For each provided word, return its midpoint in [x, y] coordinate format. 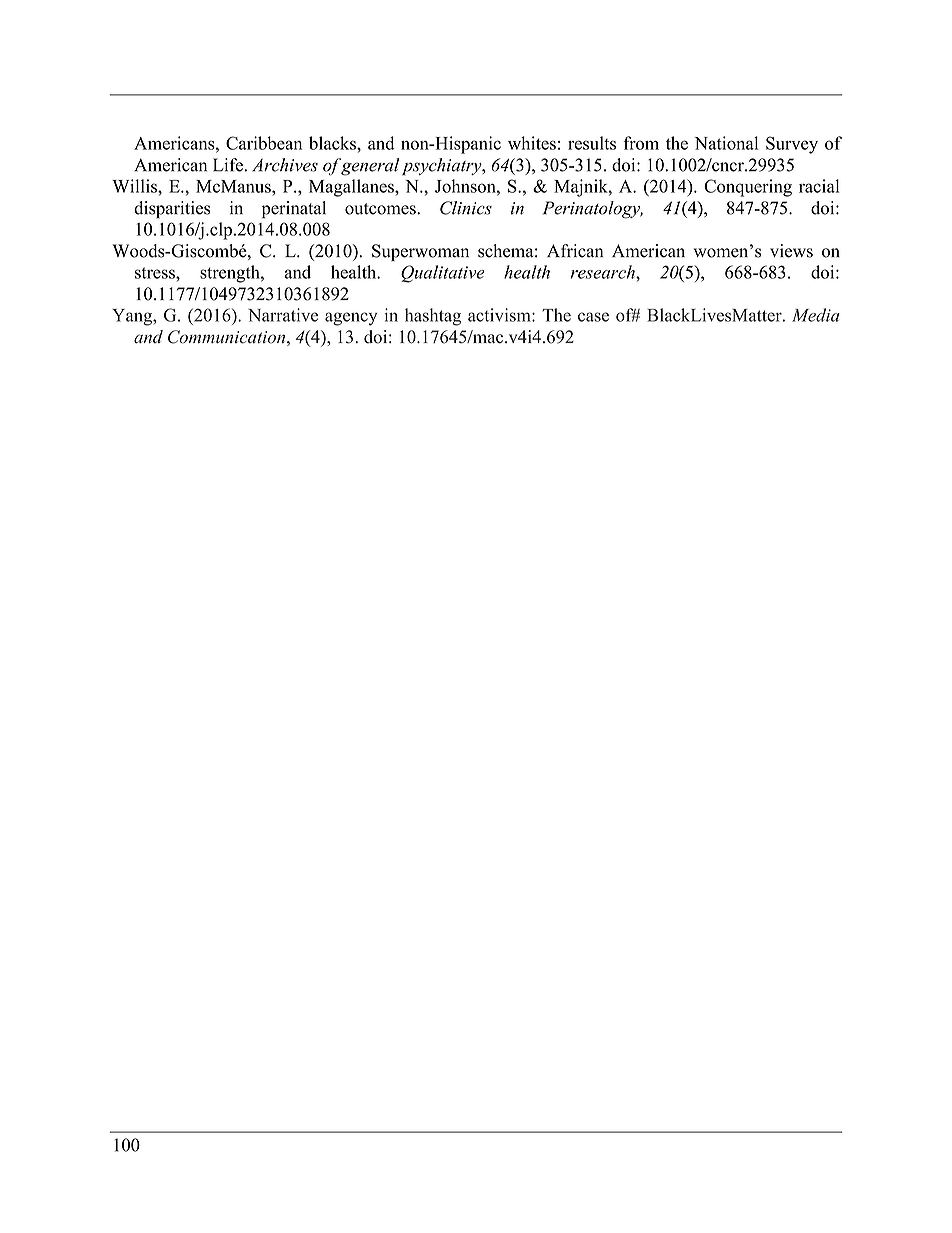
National [726, 143]
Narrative [283, 315]
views [791, 251]
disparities [172, 209]
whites [532, 143]
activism [500, 315]
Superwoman [420, 252]
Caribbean [264, 143]
